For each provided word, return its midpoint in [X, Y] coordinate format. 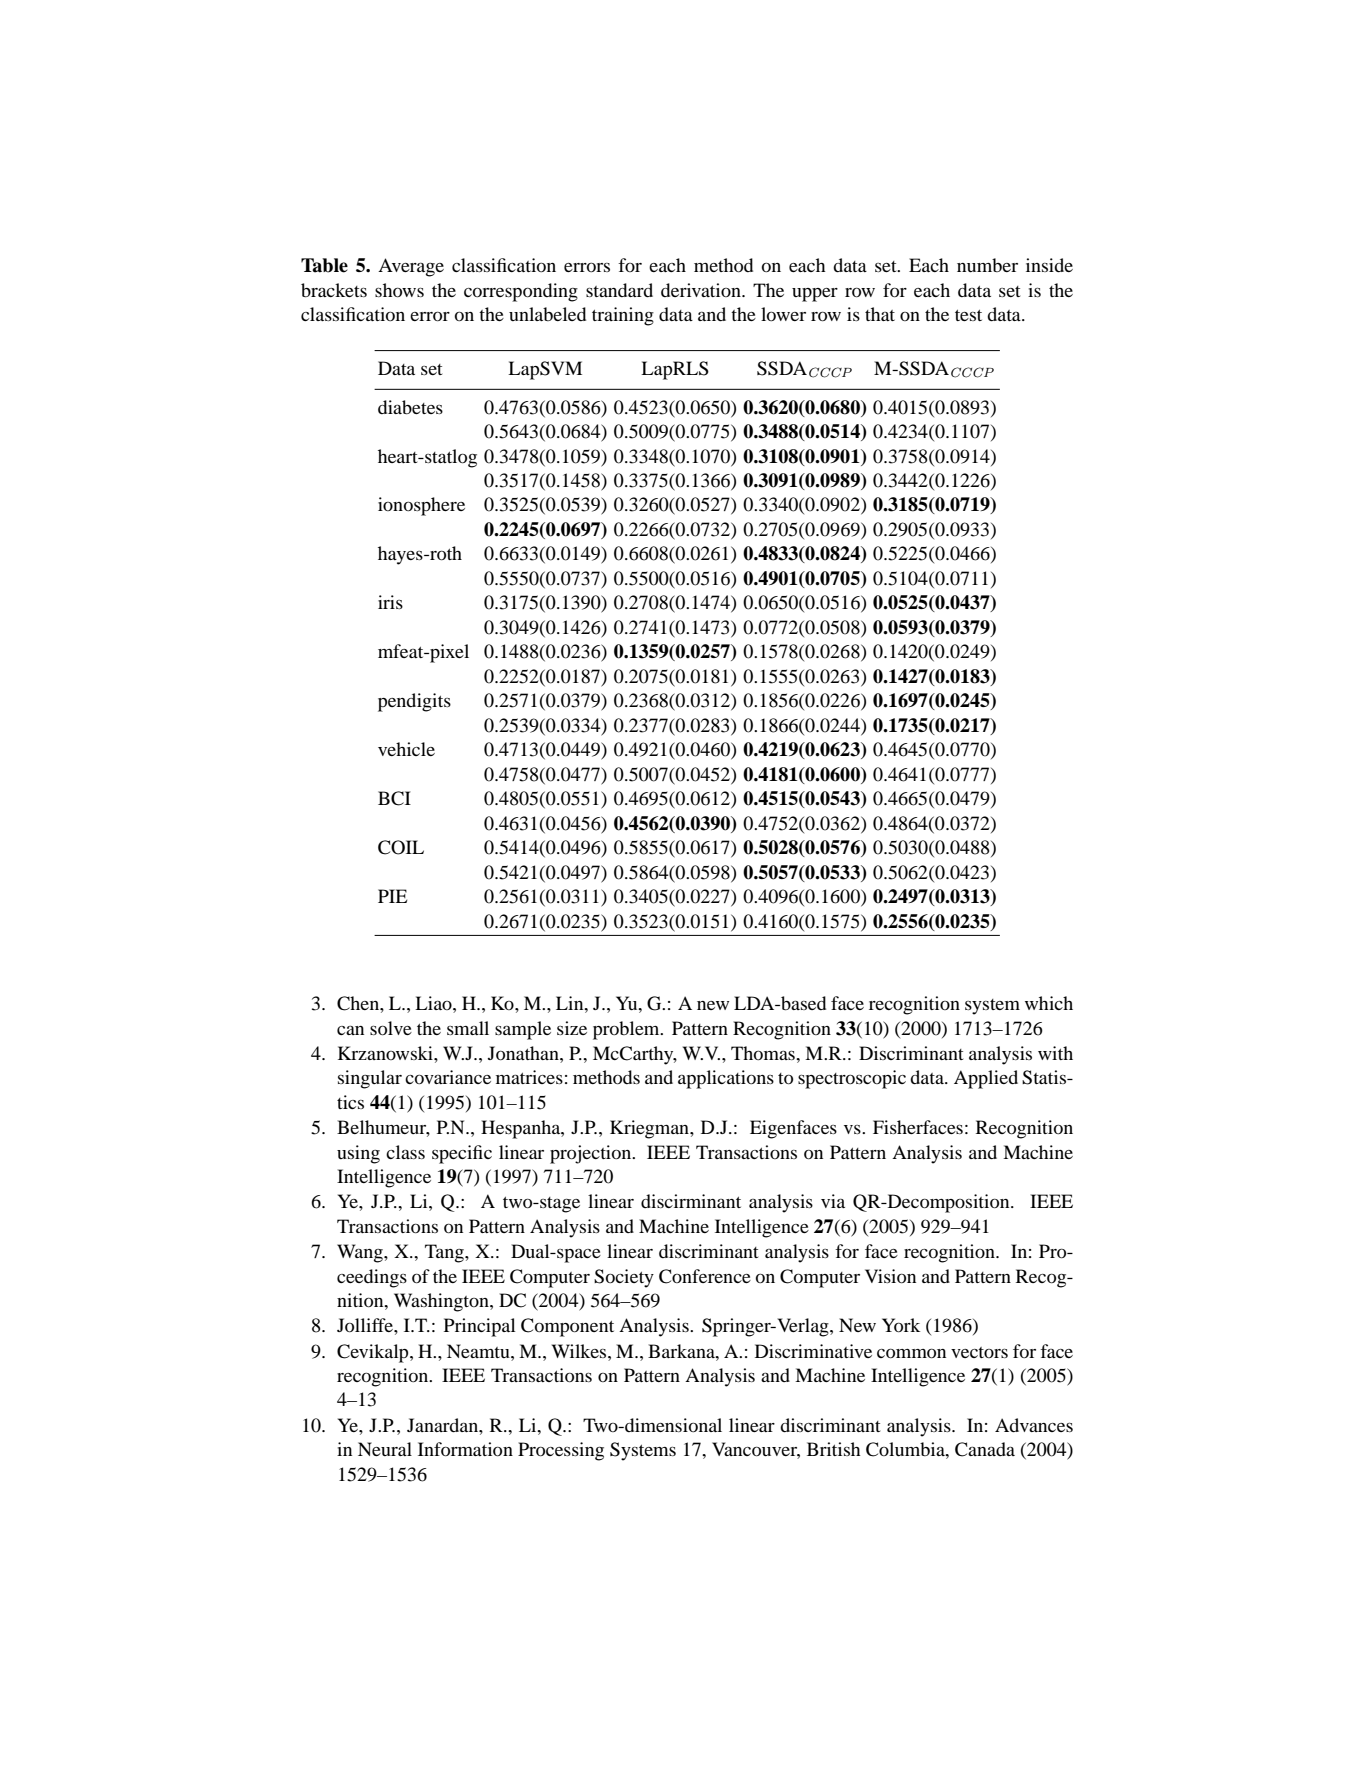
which [1049, 1003]
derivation [702, 290]
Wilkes [580, 1351]
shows [399, 290]
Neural [385, 1449]
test [968, 315]
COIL [401, 847]
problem [627, 1030]
